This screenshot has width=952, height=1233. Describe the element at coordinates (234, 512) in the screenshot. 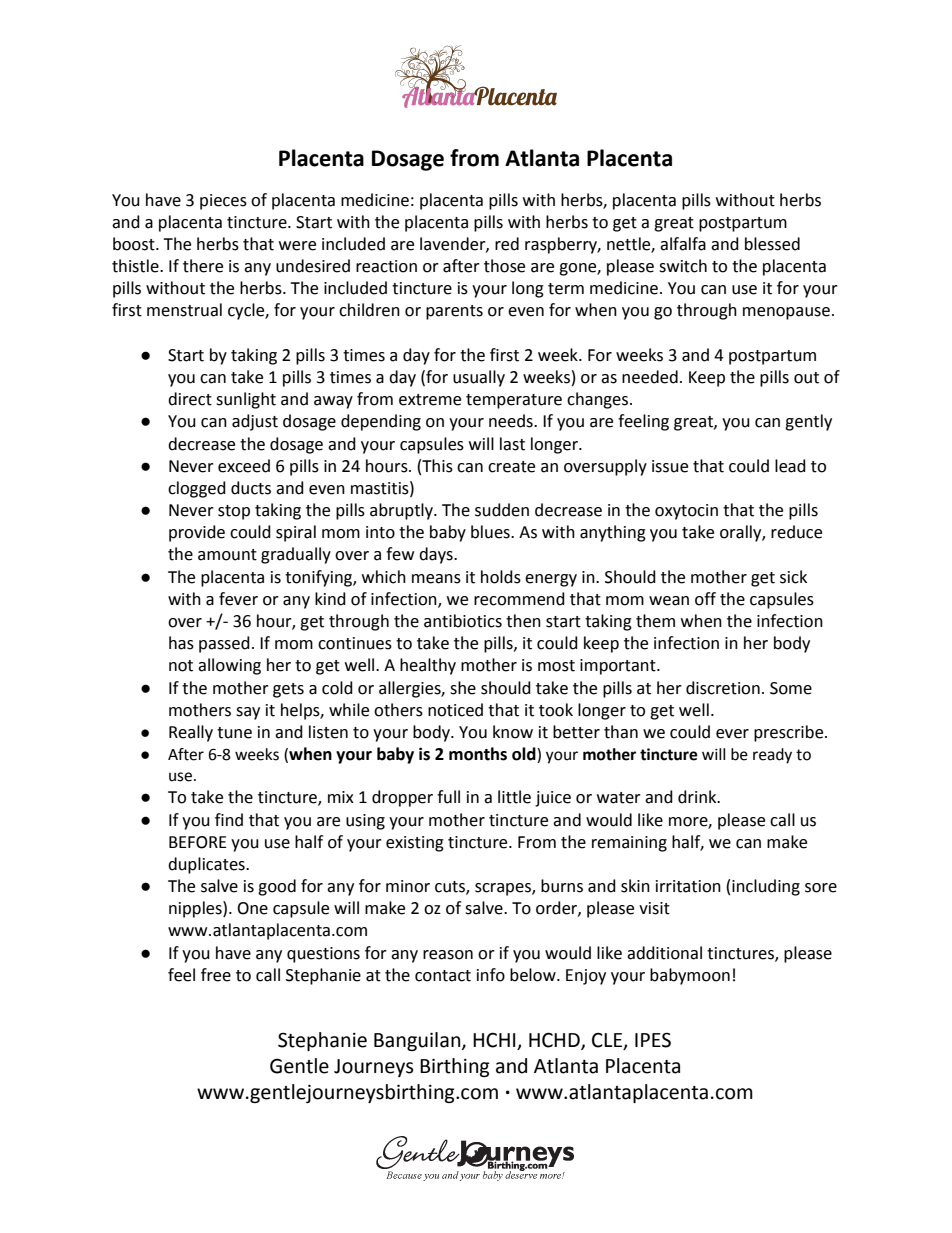

I see `stop` at that location.
